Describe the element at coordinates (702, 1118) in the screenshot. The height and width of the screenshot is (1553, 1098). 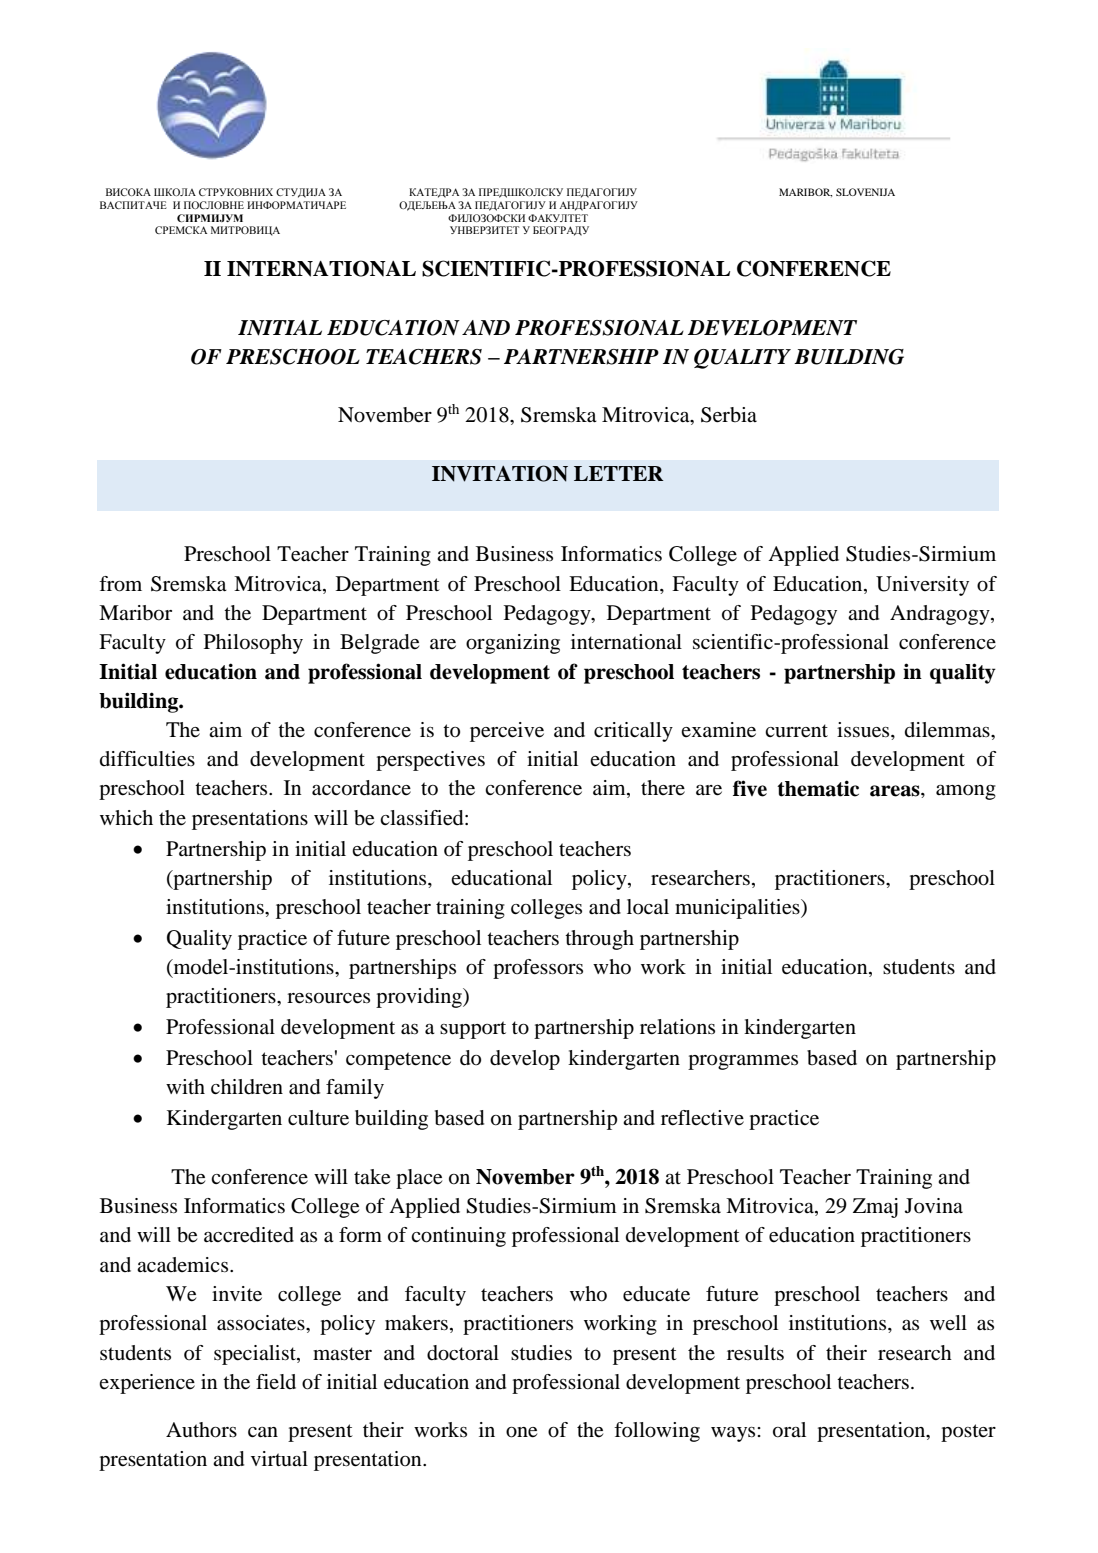
I see `reflective` at that location.
